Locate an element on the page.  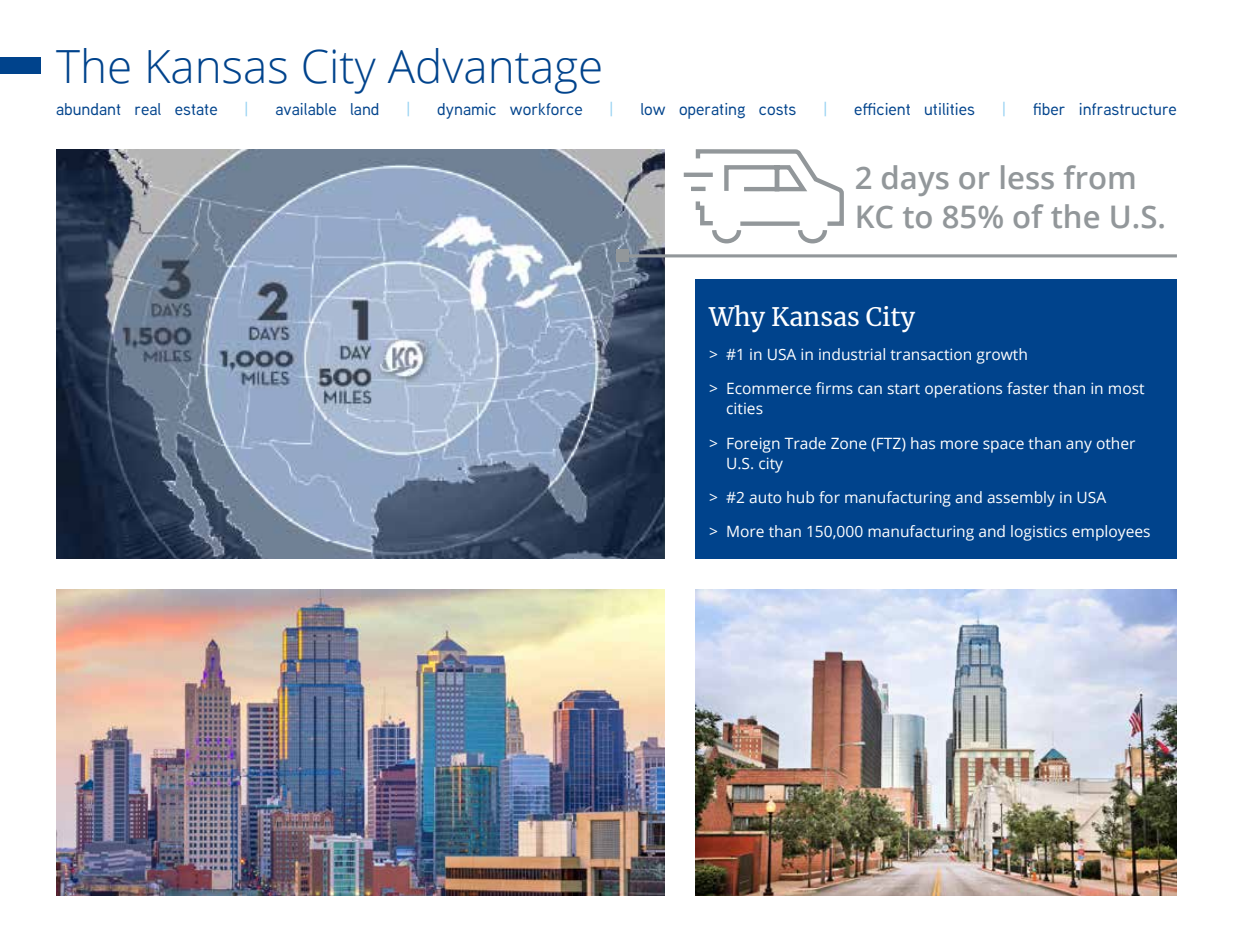
growth is located at coordinates (1001, 356).
